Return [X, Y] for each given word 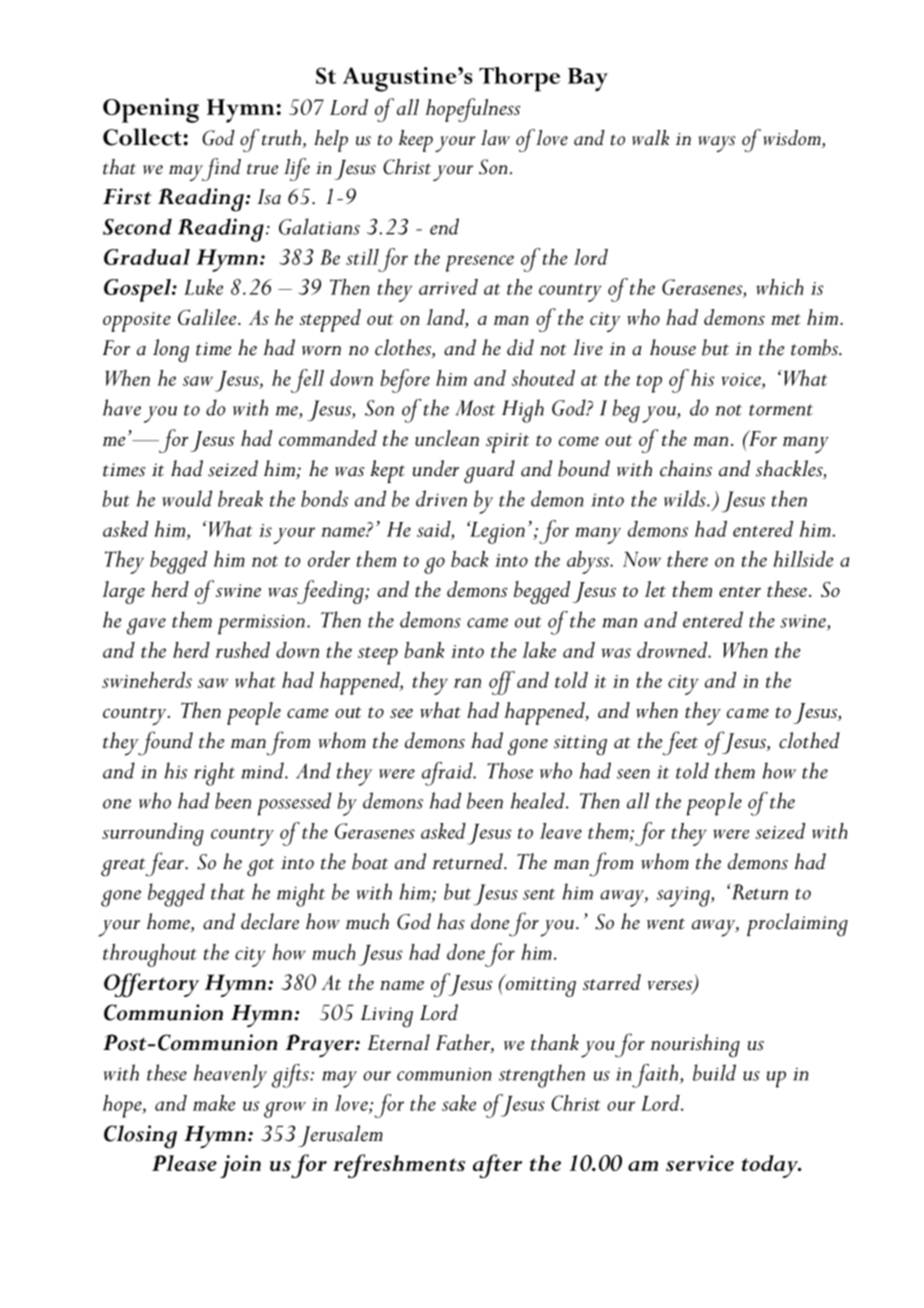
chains [686, 468]
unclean [447, 438]
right [214, 774]
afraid [448, 774]
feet [680, 743]
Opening [151, 110]
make [214, 1103]
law [495, 138]
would [187, 498]
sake [459, 1103]
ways [716, 144]
